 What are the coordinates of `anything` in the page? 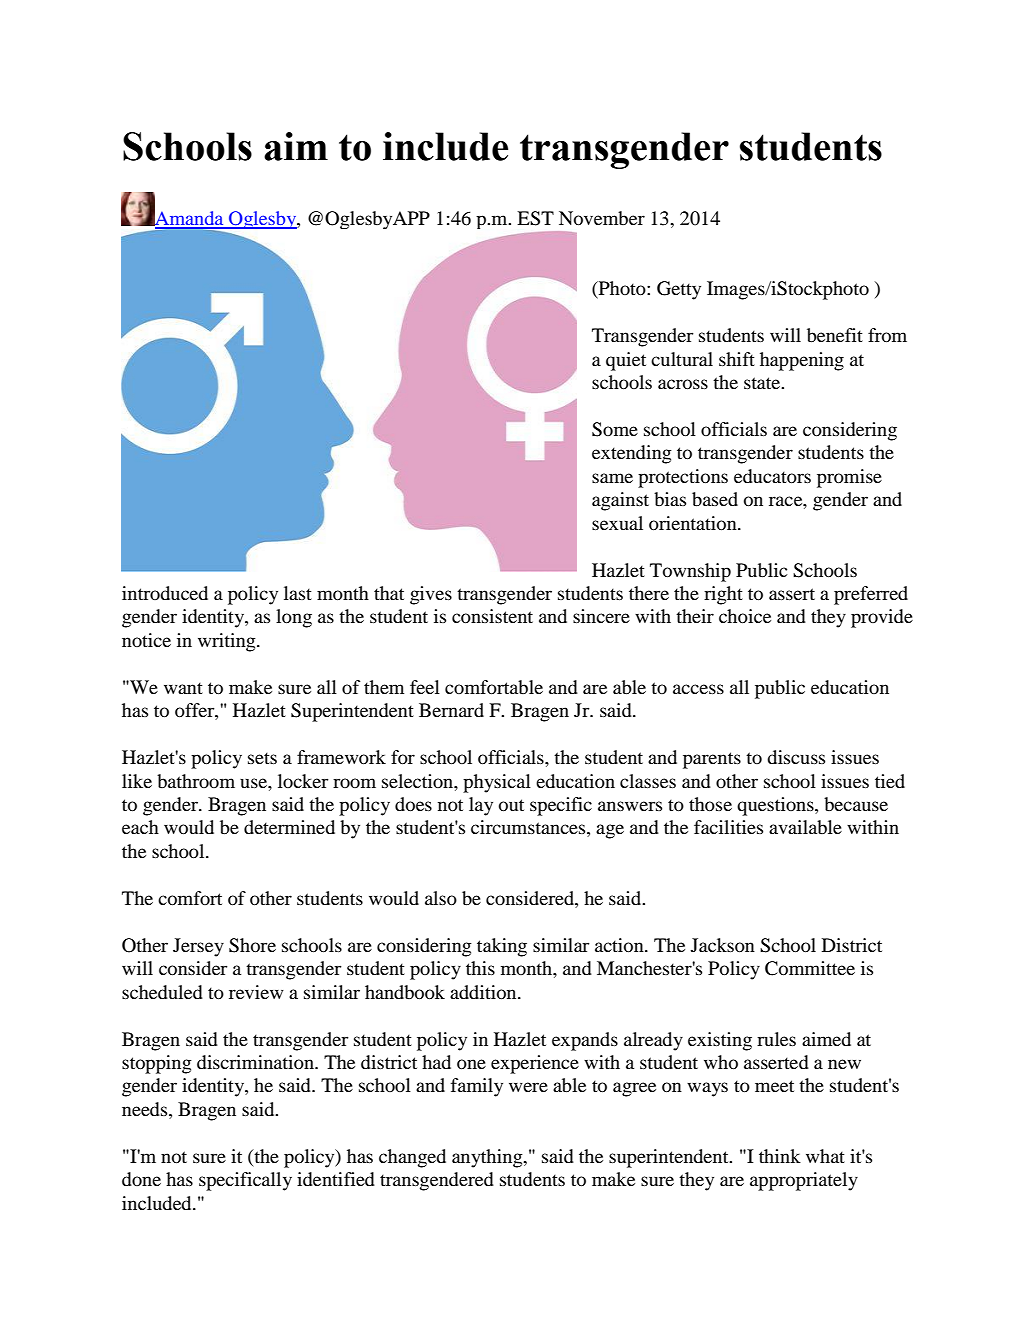 It's located at (488, 1158).
